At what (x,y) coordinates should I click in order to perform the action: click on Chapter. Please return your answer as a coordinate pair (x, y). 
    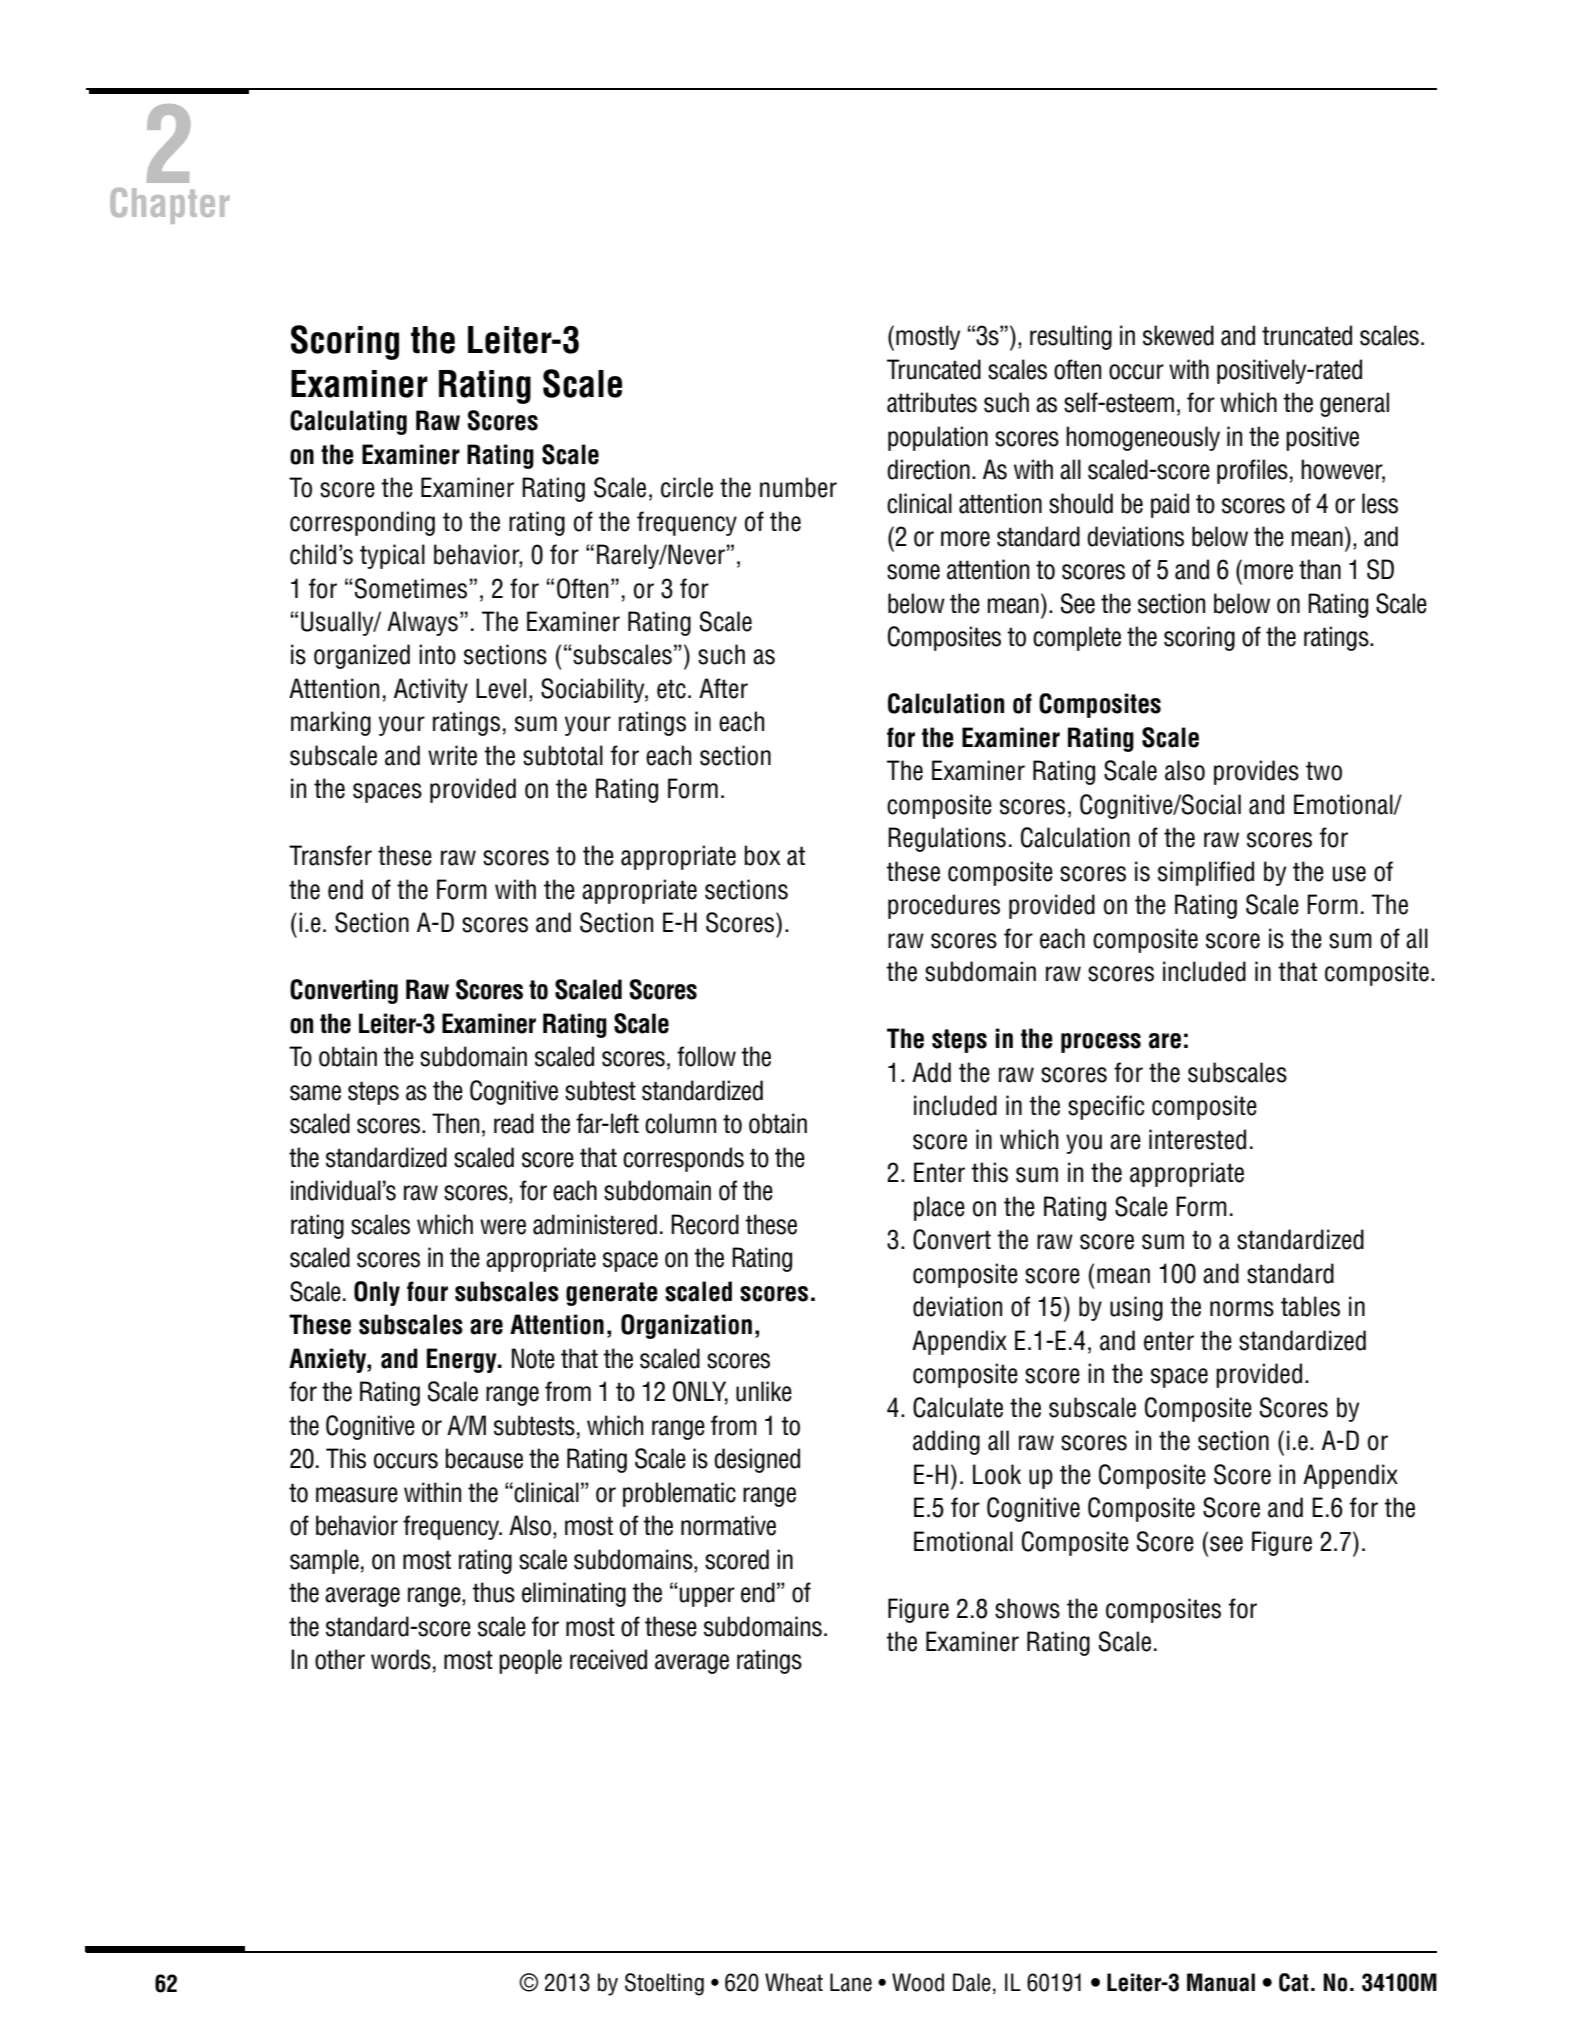
    Looking at the image, I should click on (169, 206).
